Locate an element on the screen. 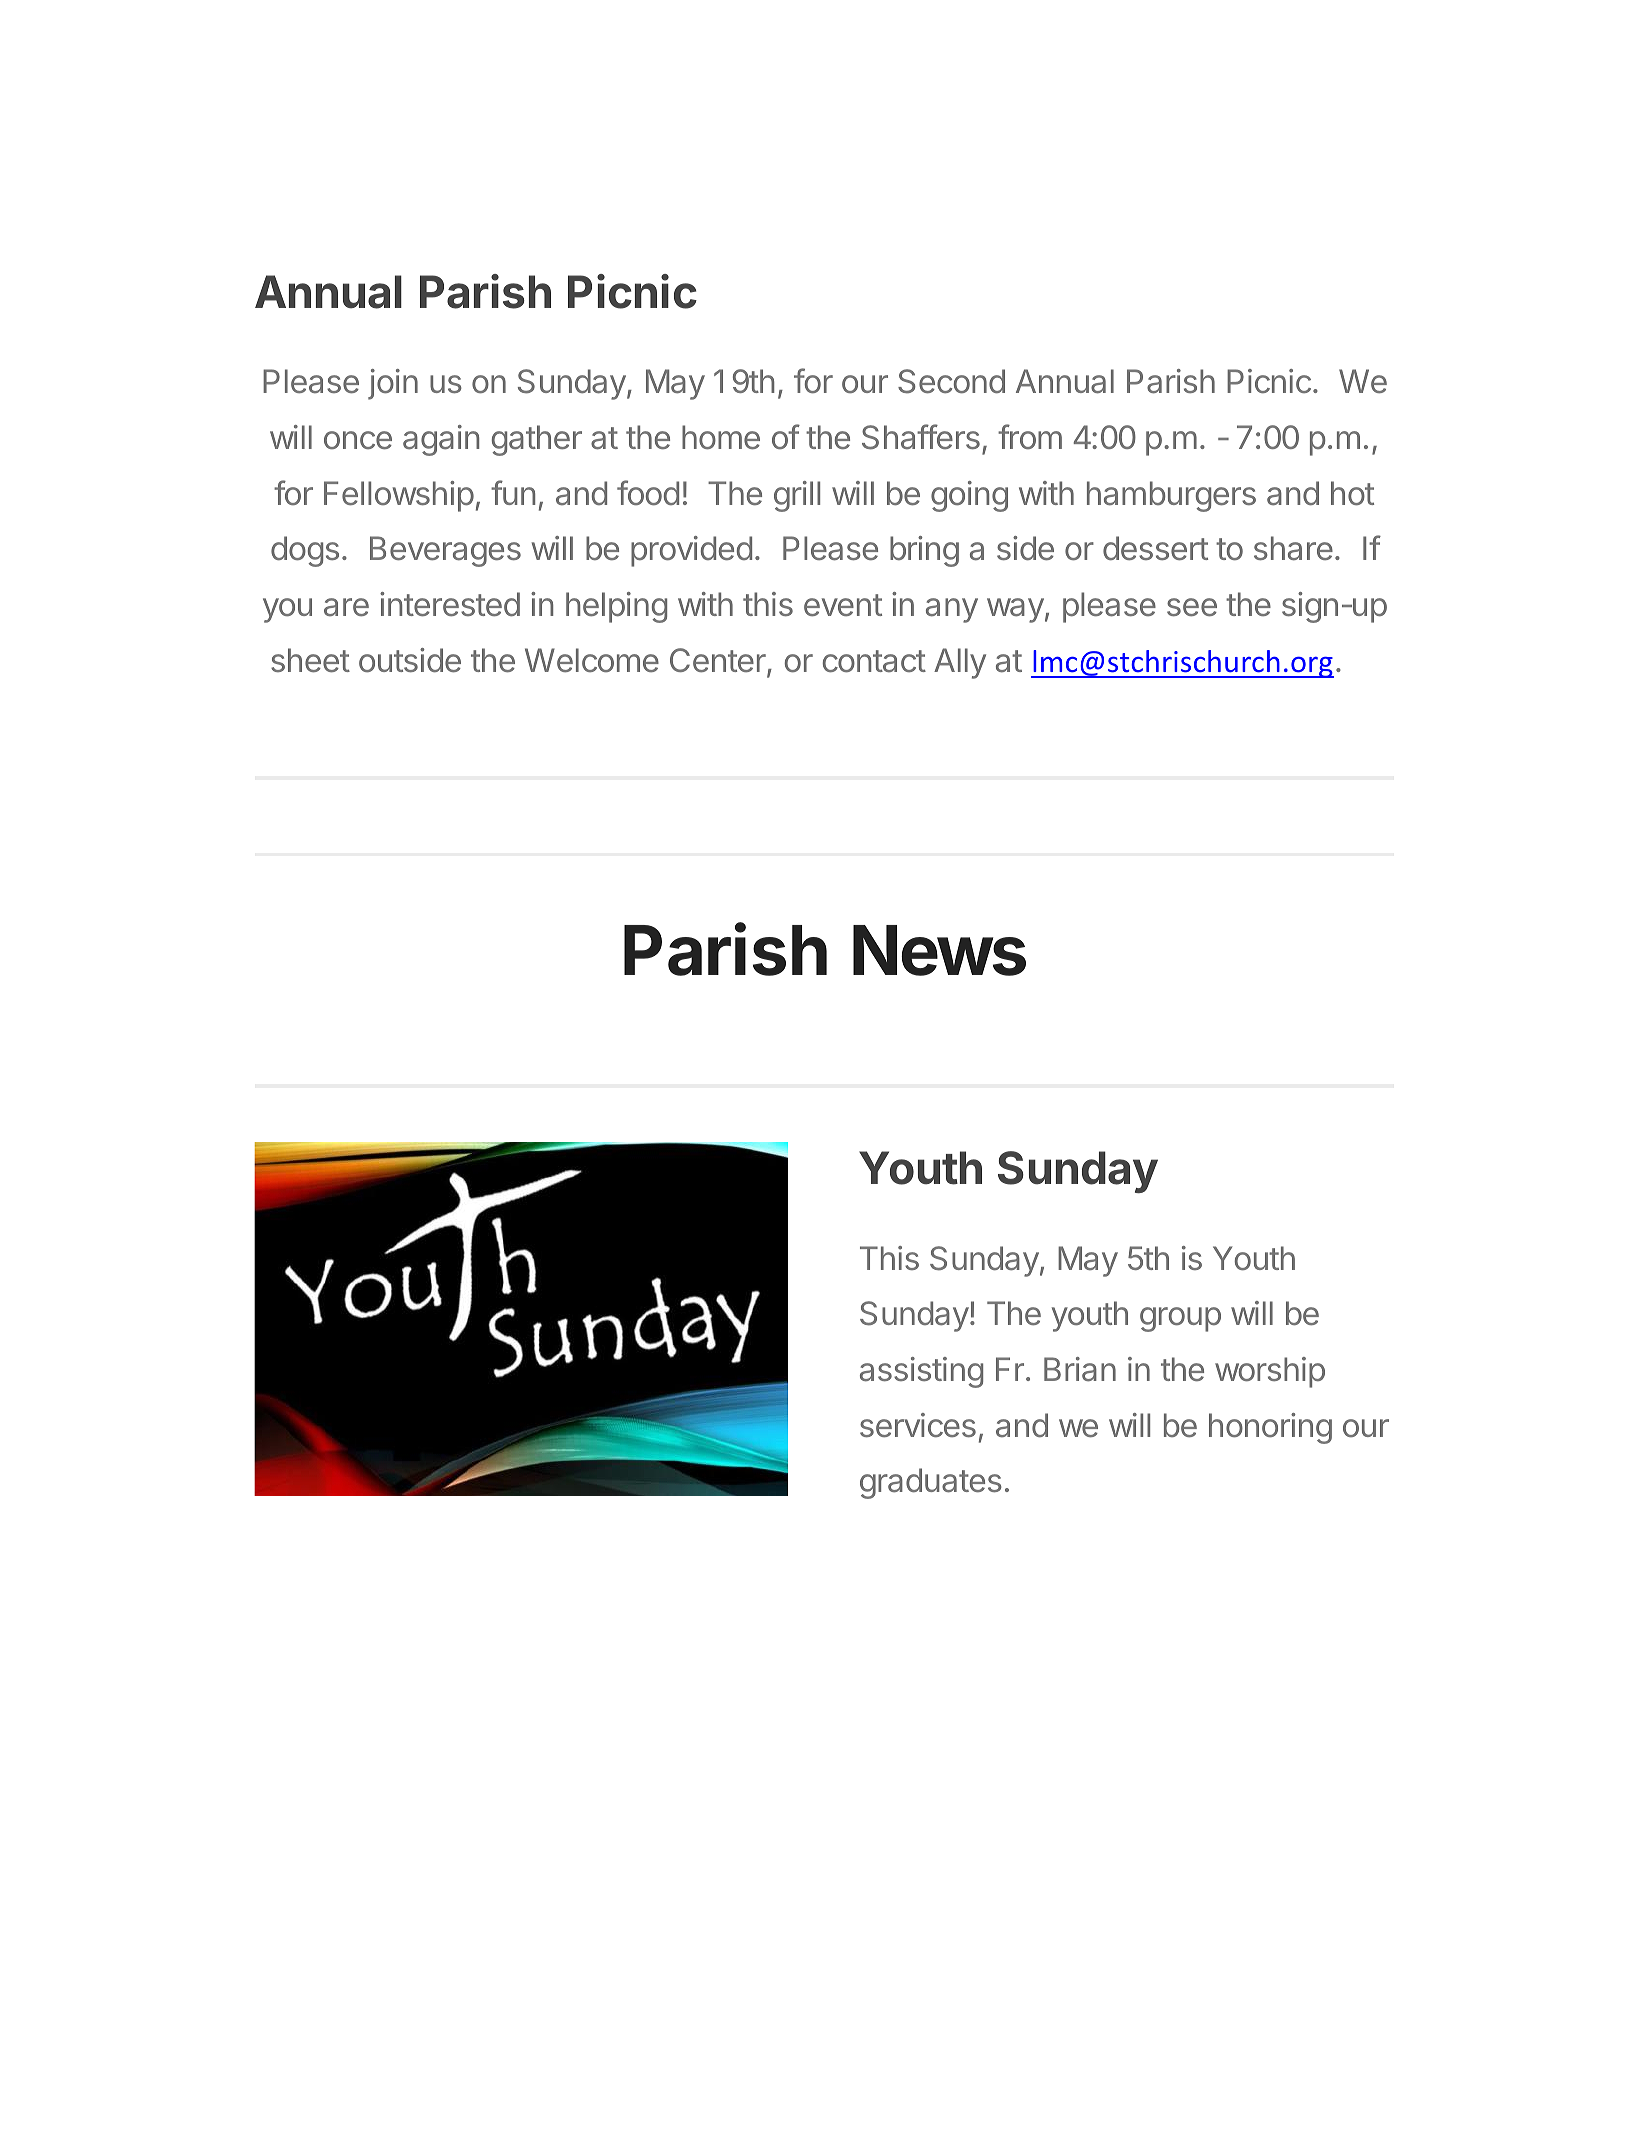  graduates is located at coordinates (931, 1483).
